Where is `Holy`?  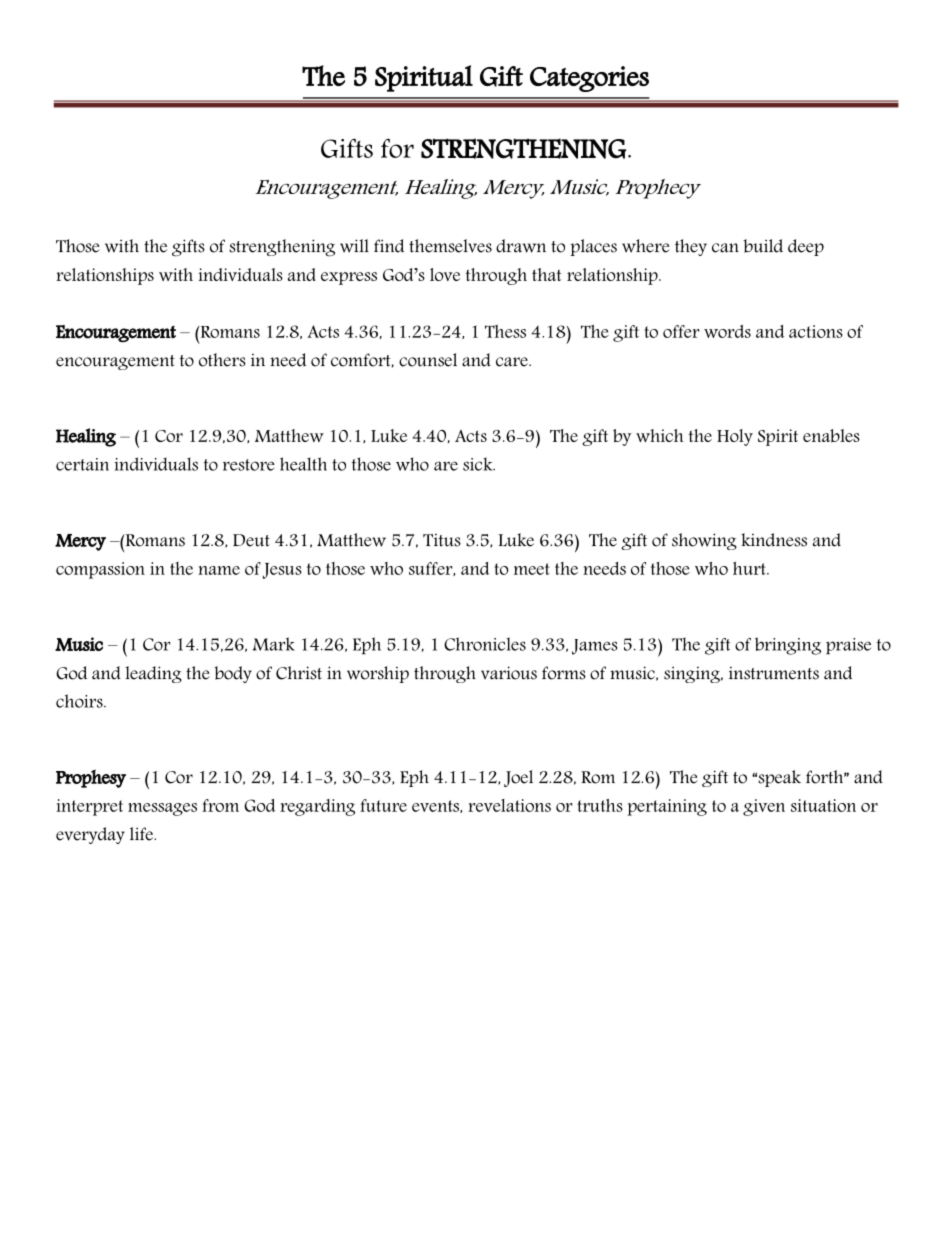
Holy is located at coordinates (735, 437).
